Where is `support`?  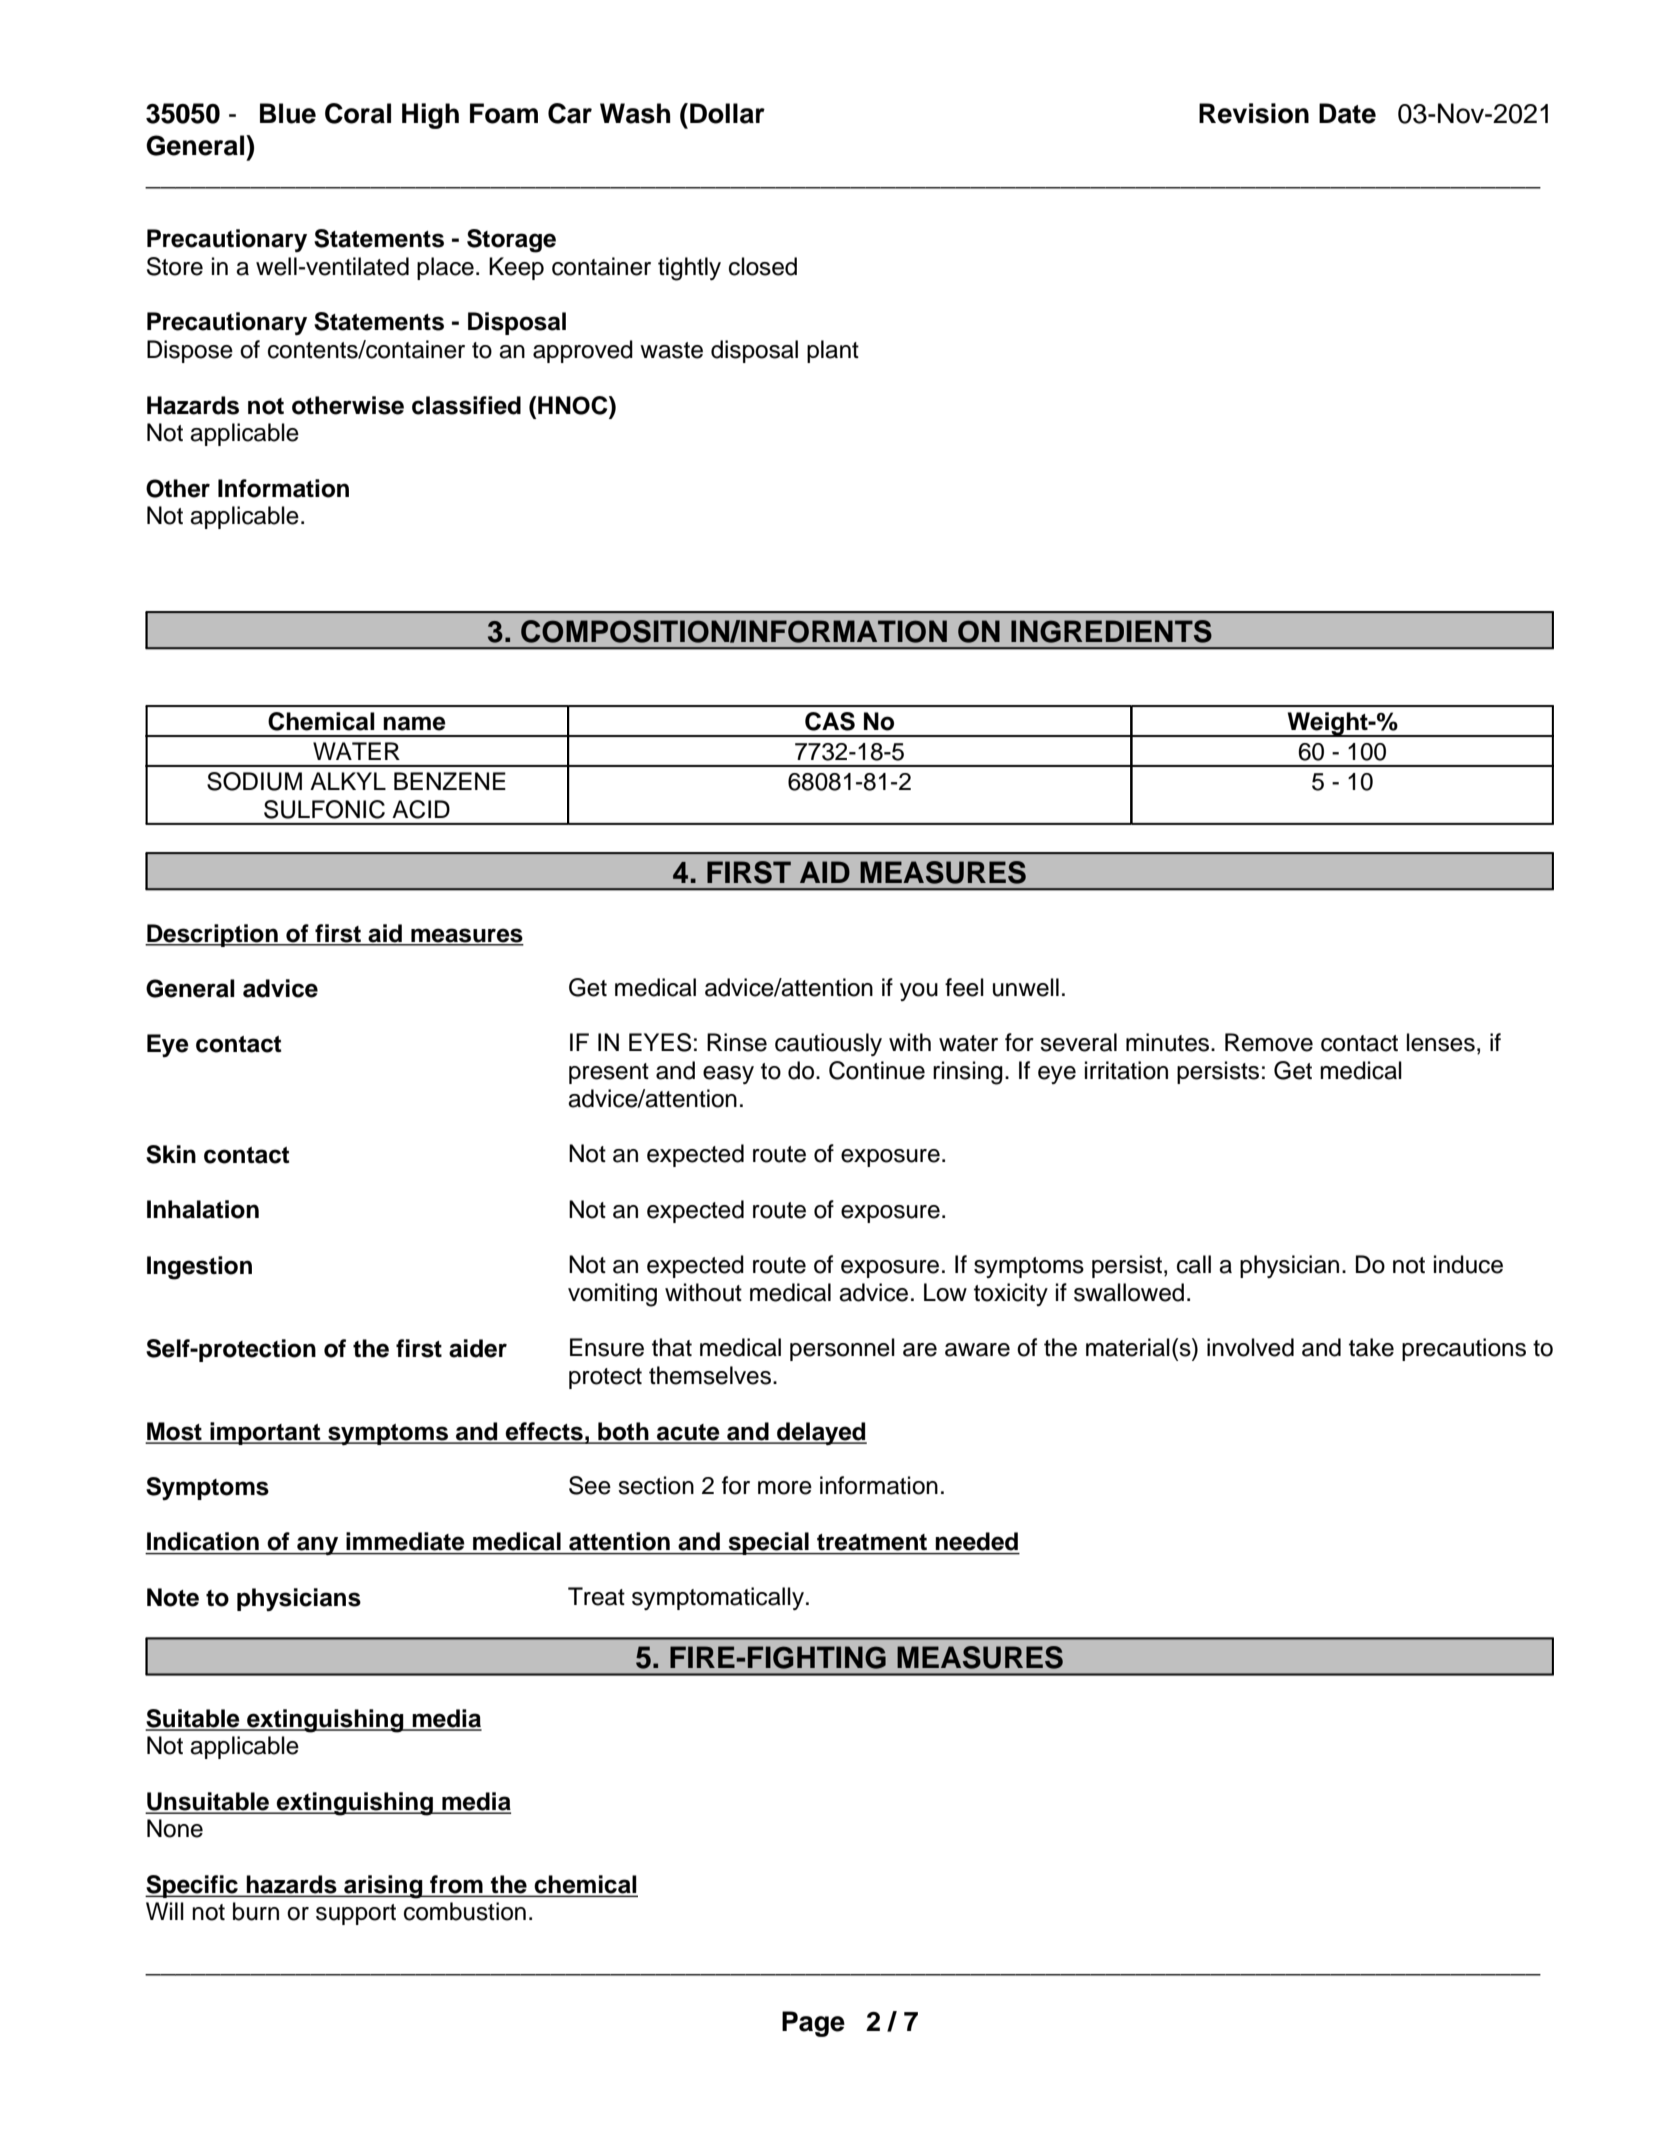 support is located at coordinates (356, 1914).
